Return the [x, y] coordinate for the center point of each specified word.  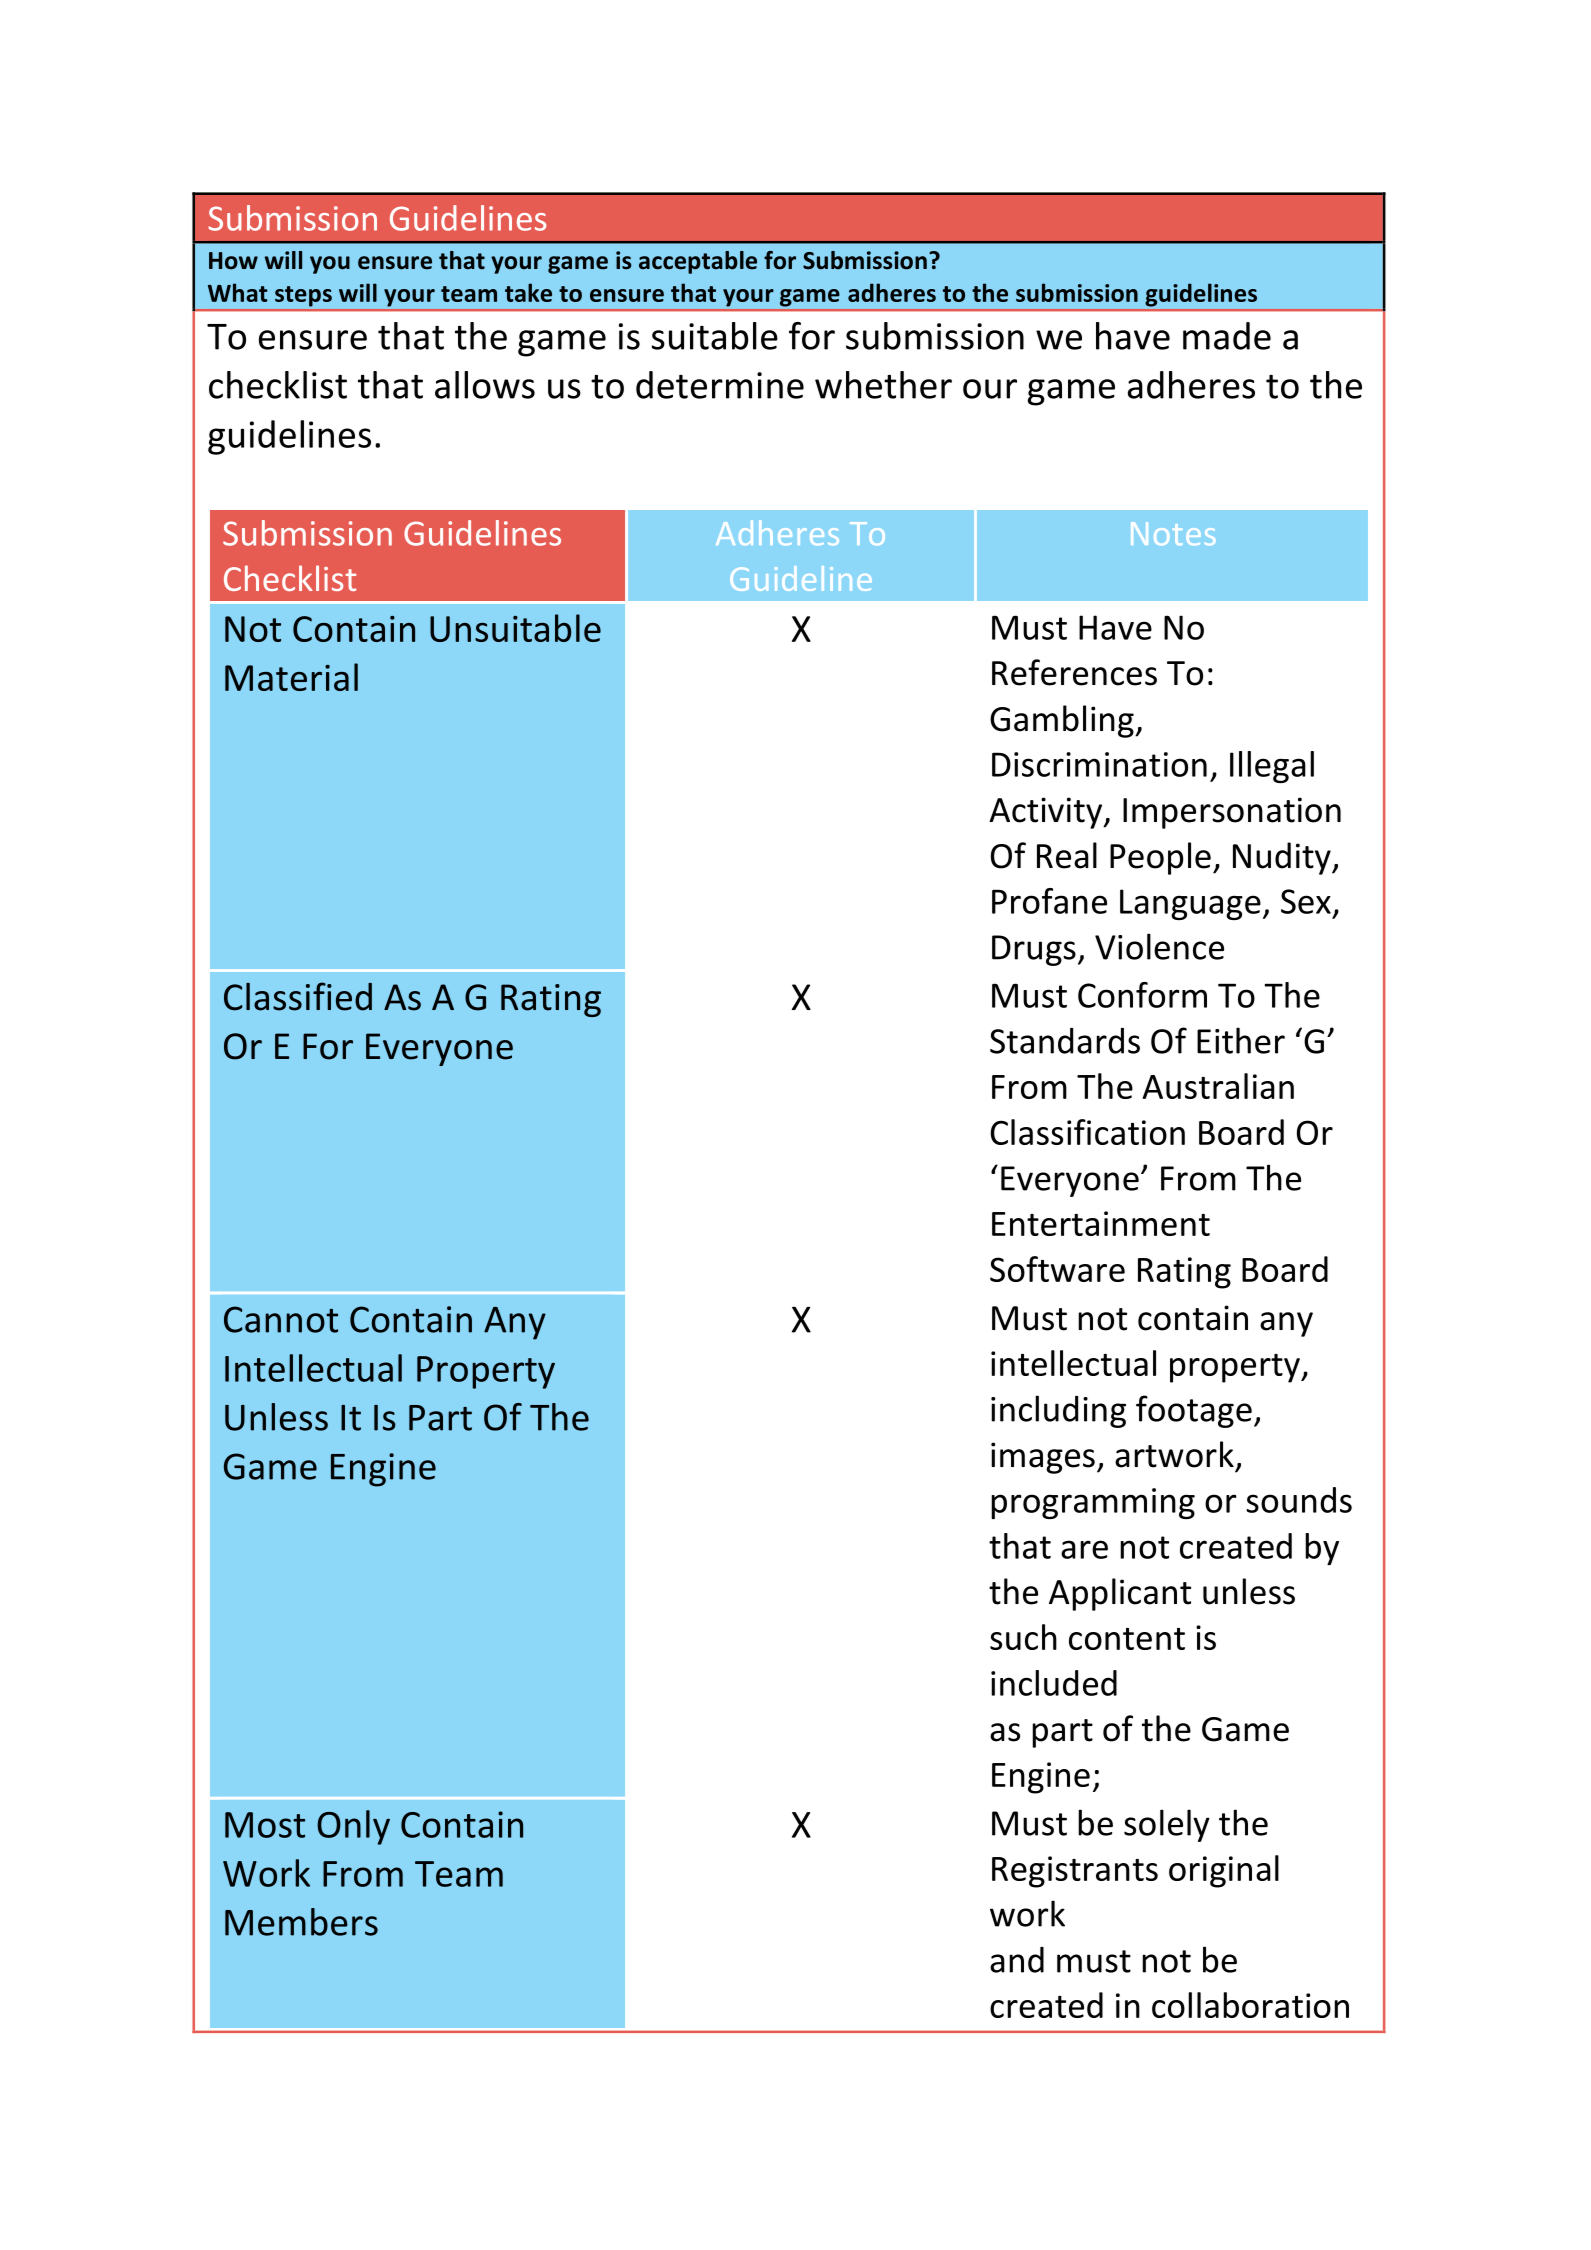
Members [301, 1922]
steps [303, 296]
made [1227, 336]
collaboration [1250, 2005]
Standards [1065, 1041]
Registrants [1075, 1872]
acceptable [698, 262]
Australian [1218, 1086]
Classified [298, 996]
